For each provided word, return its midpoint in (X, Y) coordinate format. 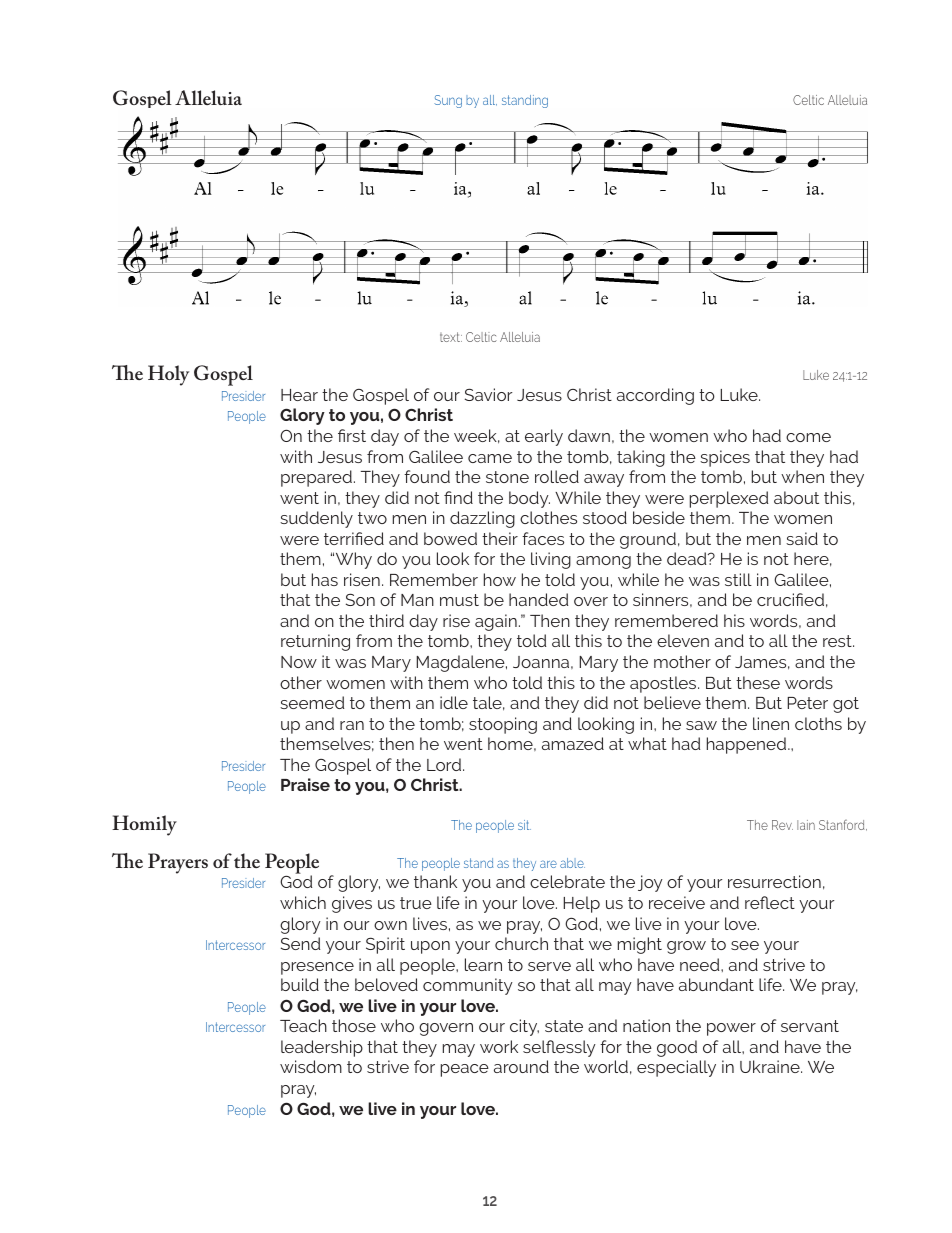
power (731, 1029)
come (808, 437)
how (500, 579)
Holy (168, 375)
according (655, 396)
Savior (488, 394)
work (499, 1046)
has (325, 579)
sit (524, 825)
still (738, 579)
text (451, 337)
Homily (144, 825)
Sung (448, 101)
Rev (782, 825)
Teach (303, 1025)
